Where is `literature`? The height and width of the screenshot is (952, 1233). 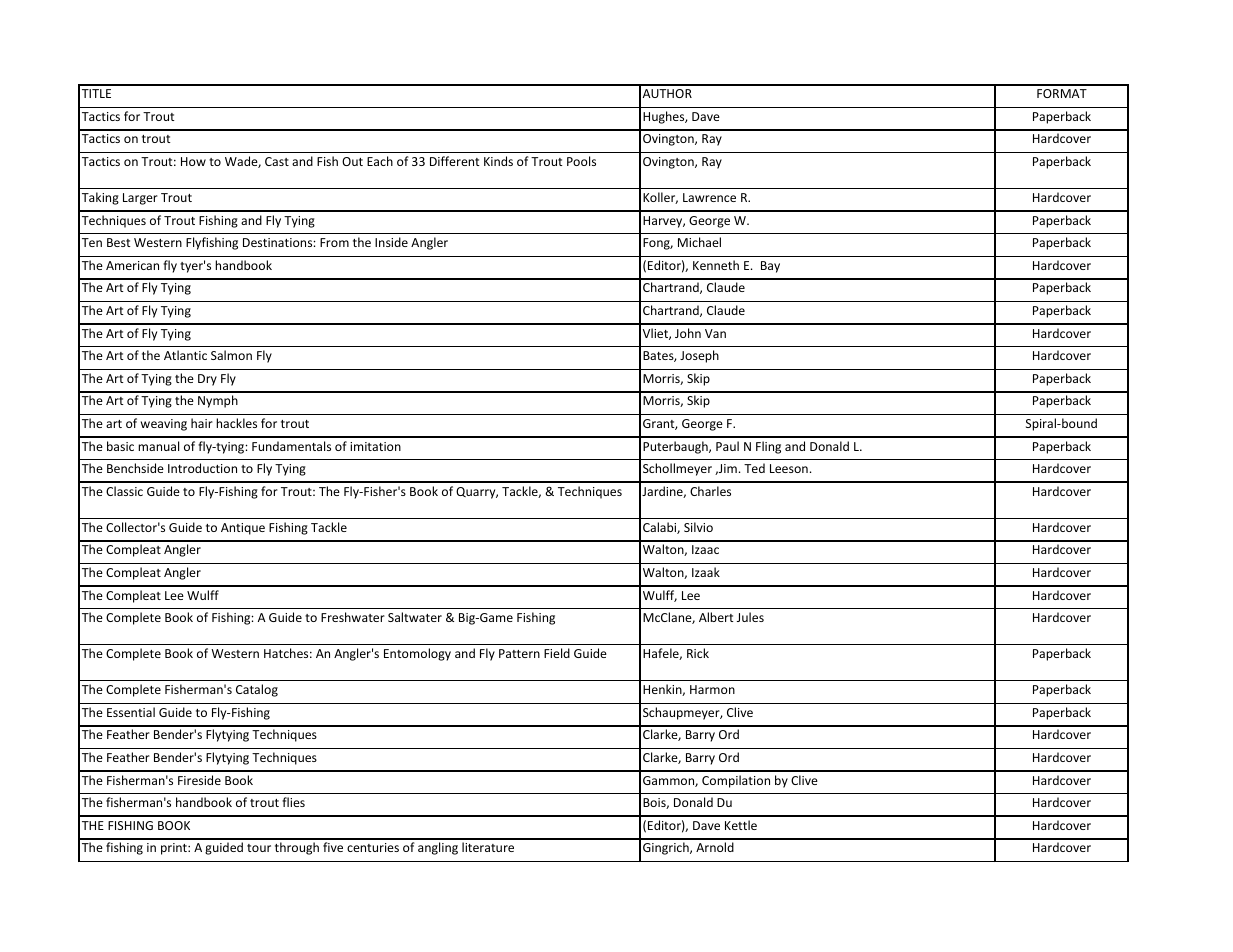
literature is located at coordinates (488, 847).
